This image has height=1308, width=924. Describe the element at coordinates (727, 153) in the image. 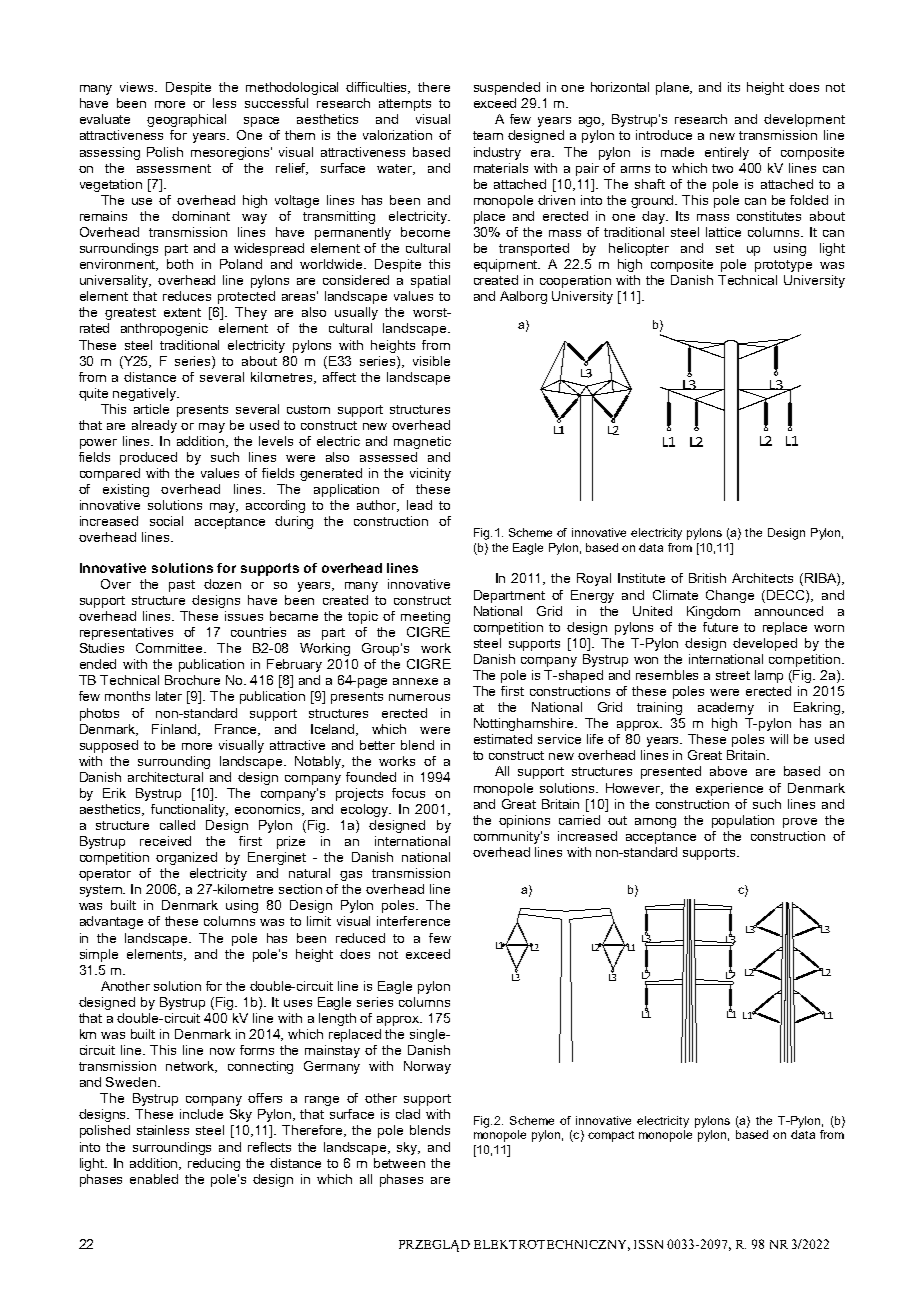

I see `entirely` at that location.
